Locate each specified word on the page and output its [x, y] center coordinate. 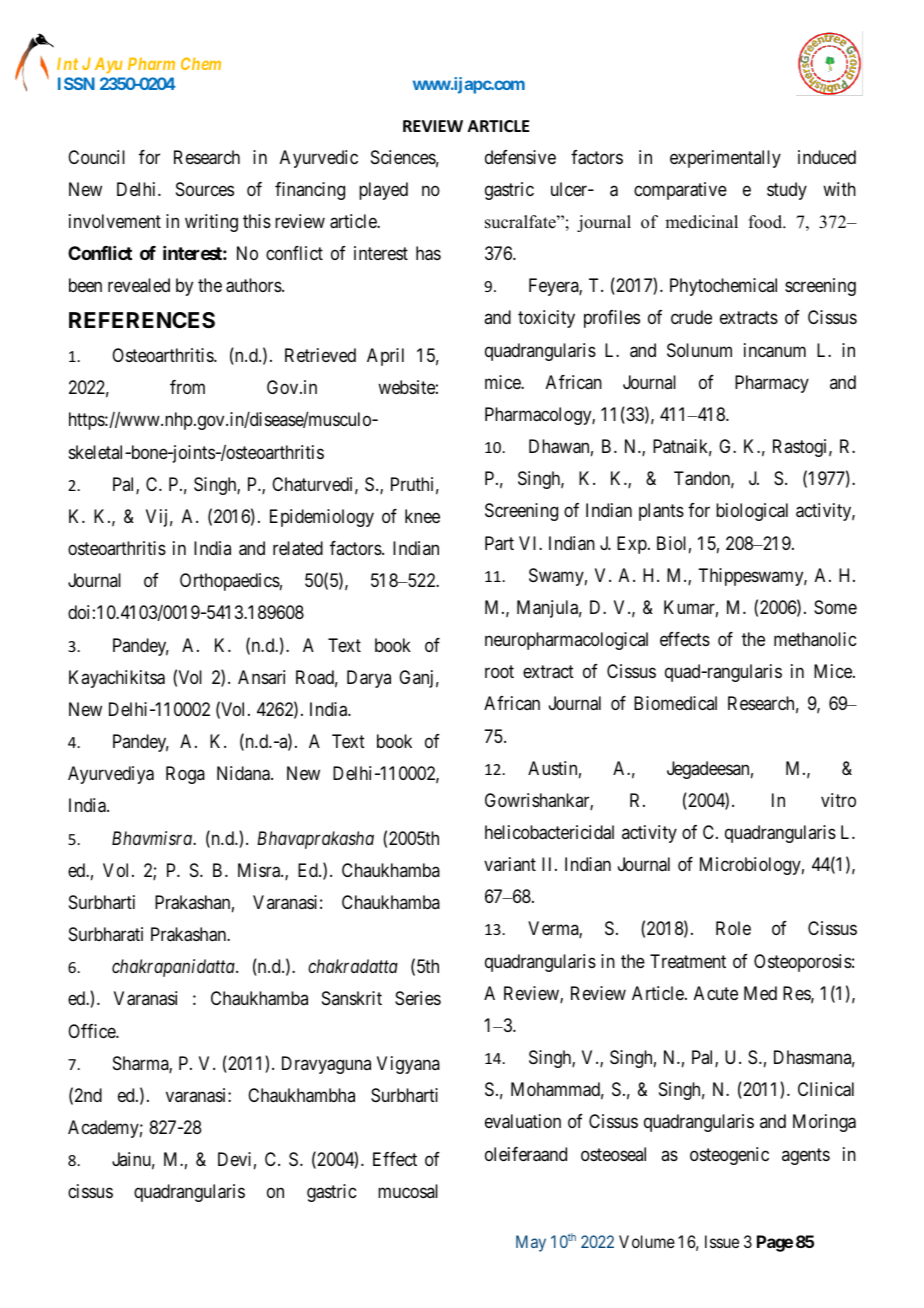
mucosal [408, 1191]
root [499, 672]
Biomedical [675, 703]
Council [96, 157]
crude [691, 317]
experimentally [725, 159]
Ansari [261, 677]
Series [418, 998]
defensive [520, 157]
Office [92, 1031]
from [187, 387]
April [385, 357]
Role [733, 928]
